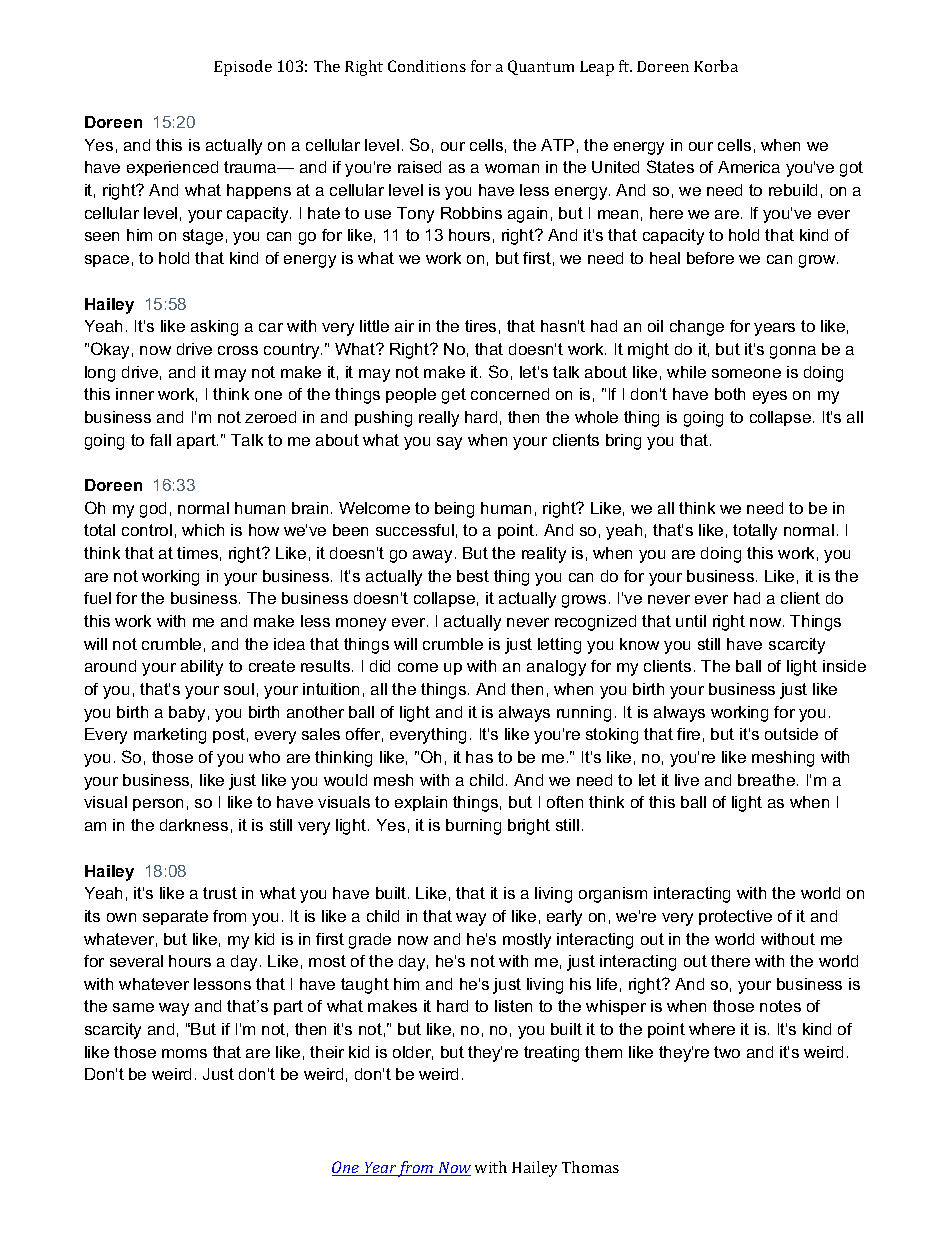  I want to click on person, so click(158, 805).
